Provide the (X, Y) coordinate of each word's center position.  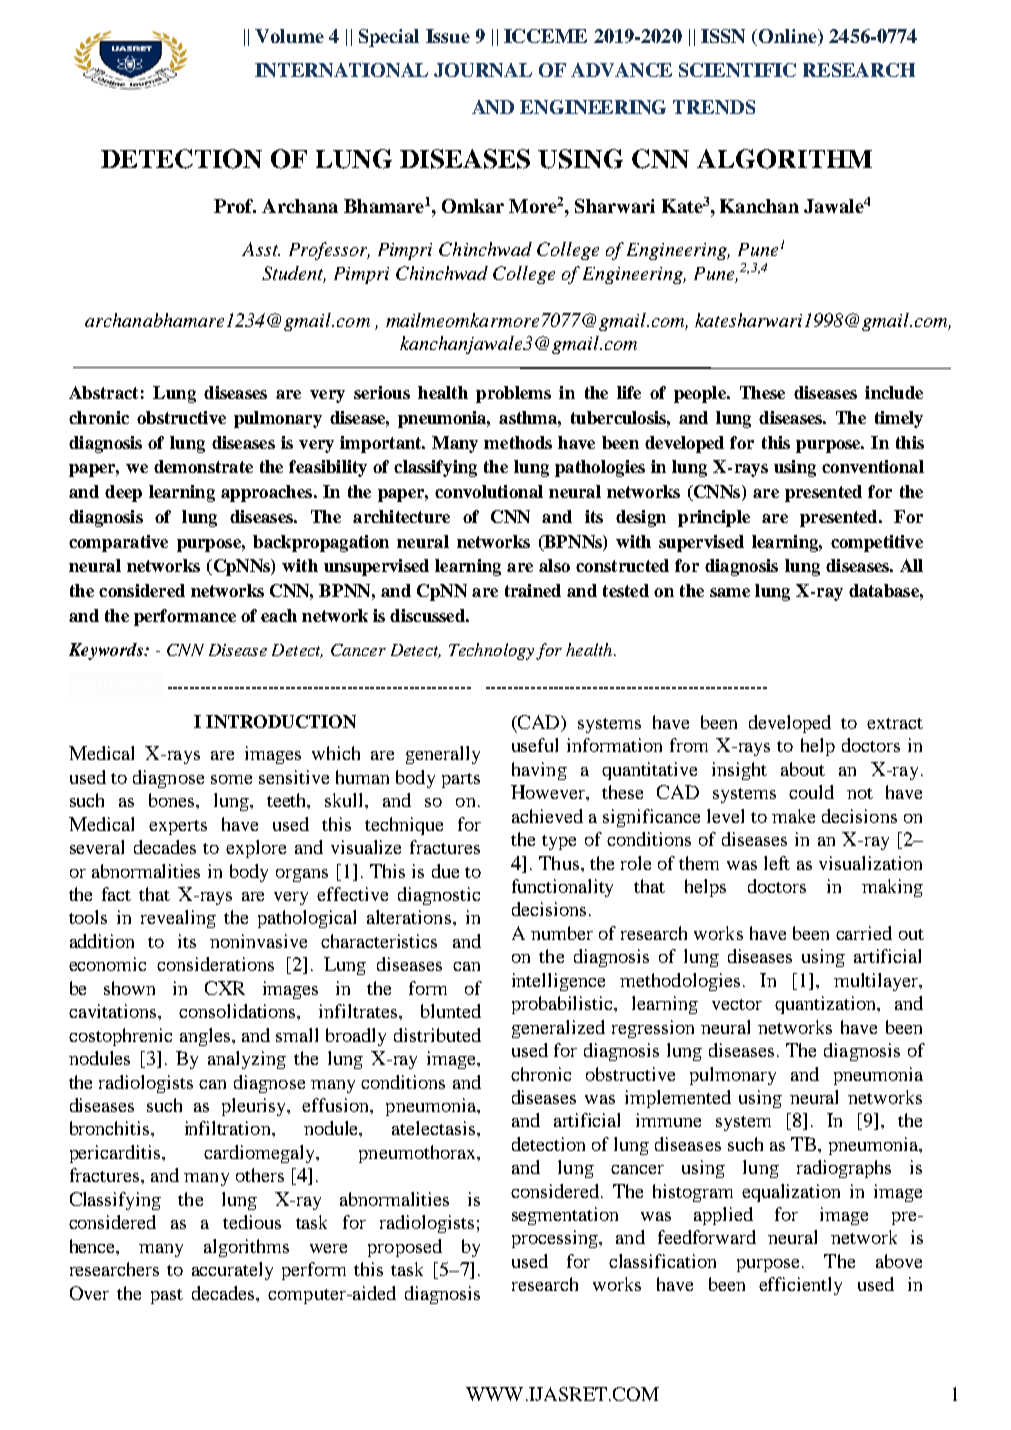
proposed (405, 1248)
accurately (232, 1271)
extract (895, 723)
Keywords (107, 651)
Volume (289, 36)
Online (787, 37)
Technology (491, 651)
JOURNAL (483, 70)
